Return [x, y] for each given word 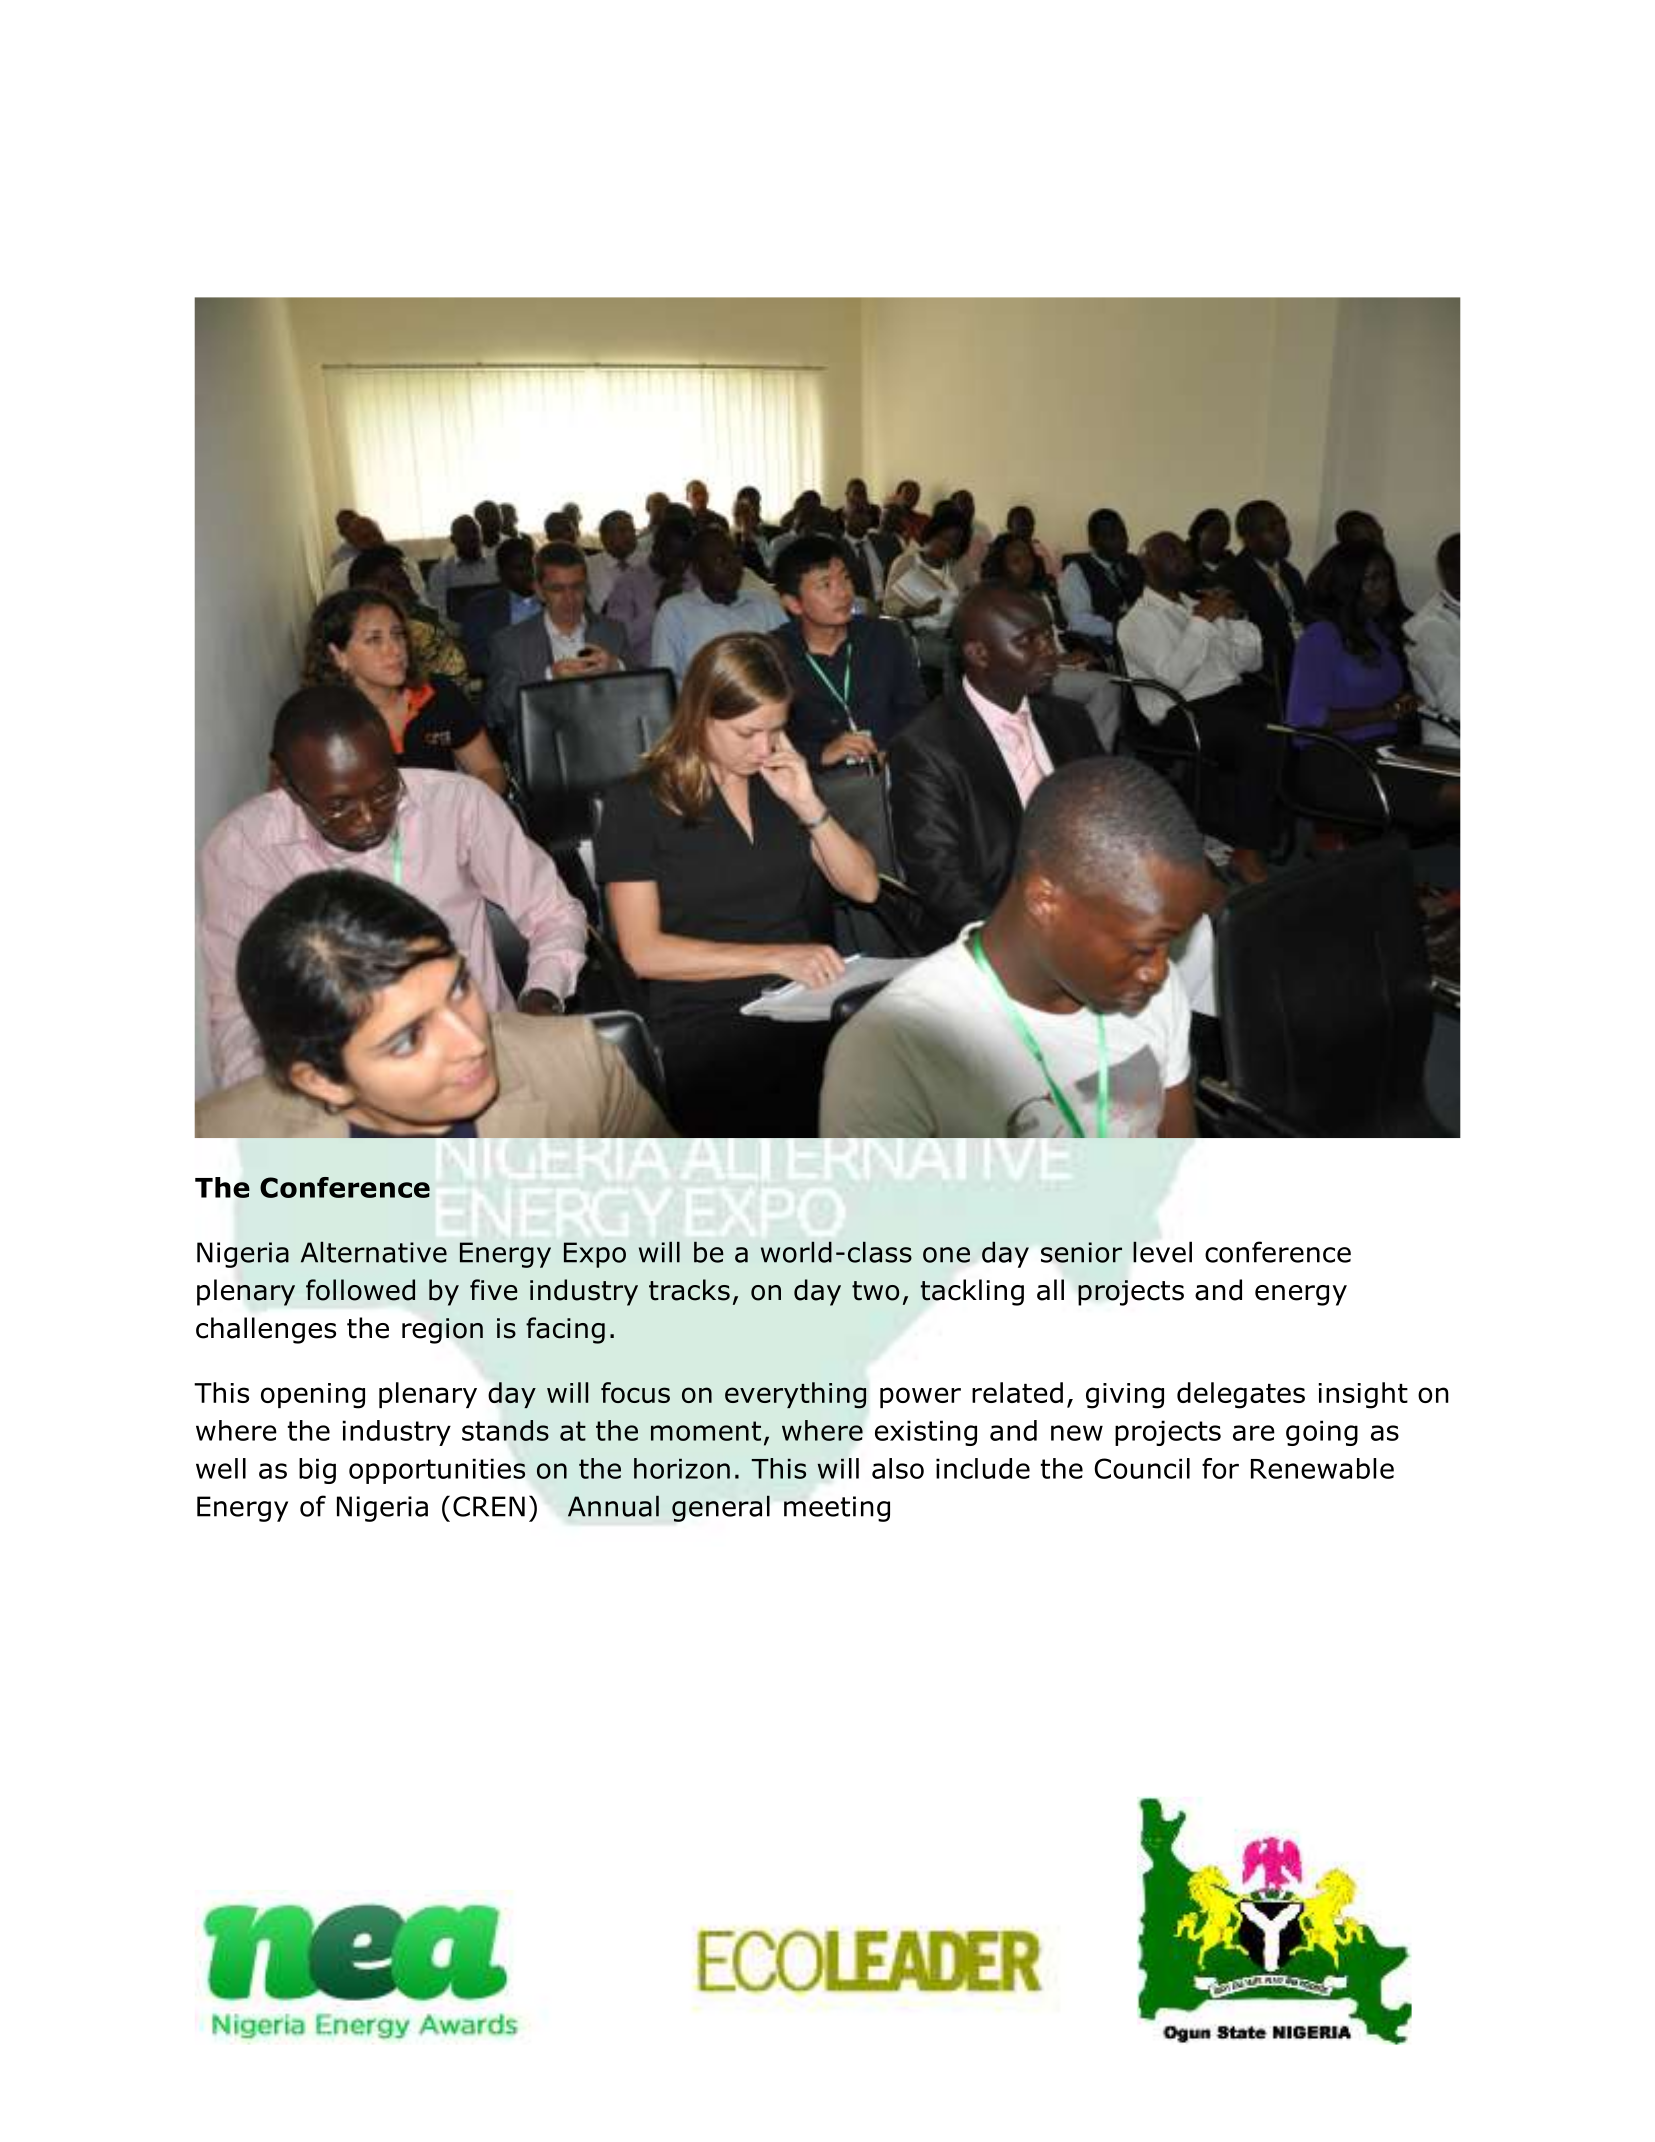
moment [706, 1431]
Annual [613, 1506]
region [442, 1331]
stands [505, 1430]
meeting [837, 1509]
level [1162, 1252]
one [946, 1255]
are [1254, 1433]
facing [565, 1330]
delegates [1241, 1395]
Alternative [374, 1252]
